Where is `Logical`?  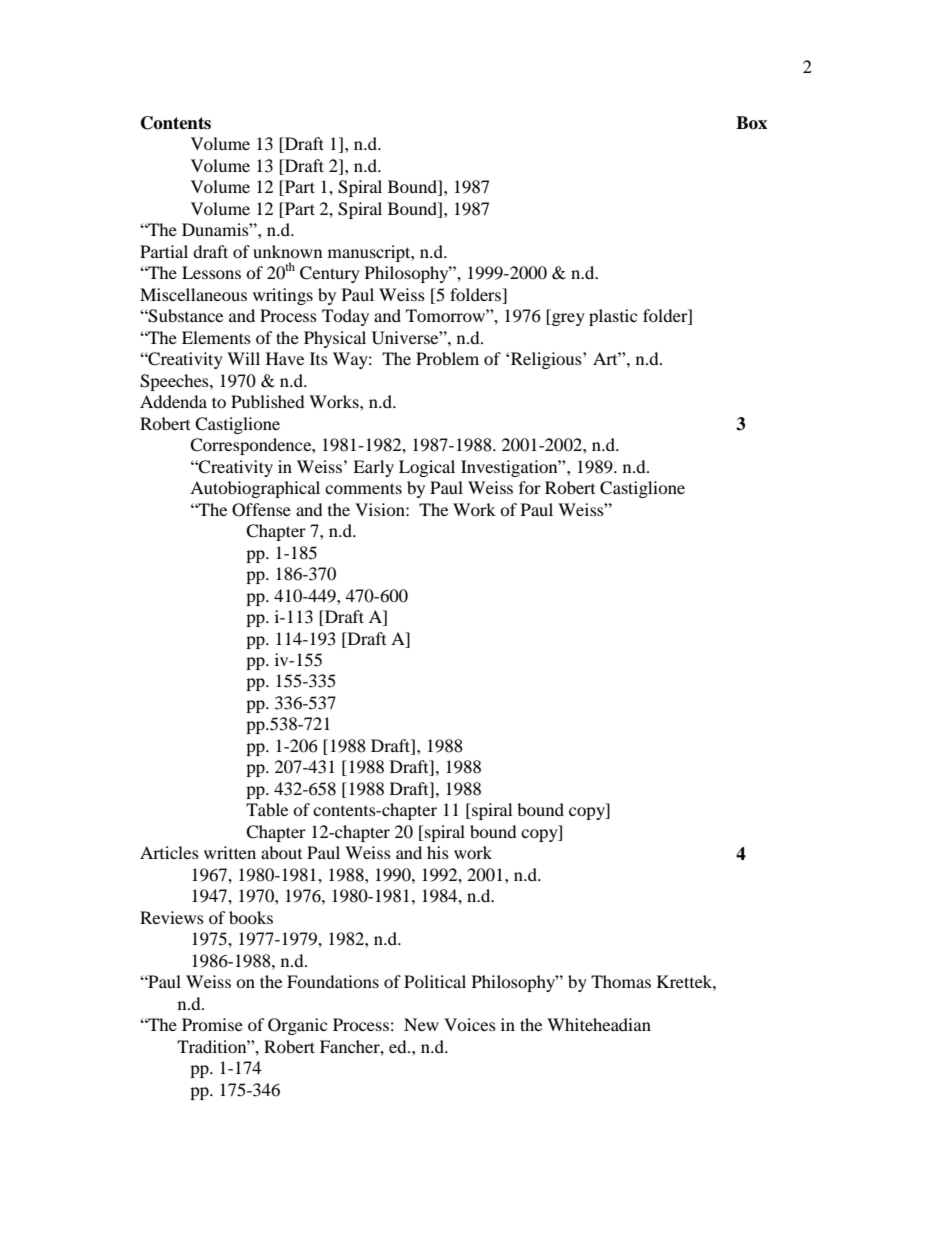 Logical is located at coordinates (427, 468).
